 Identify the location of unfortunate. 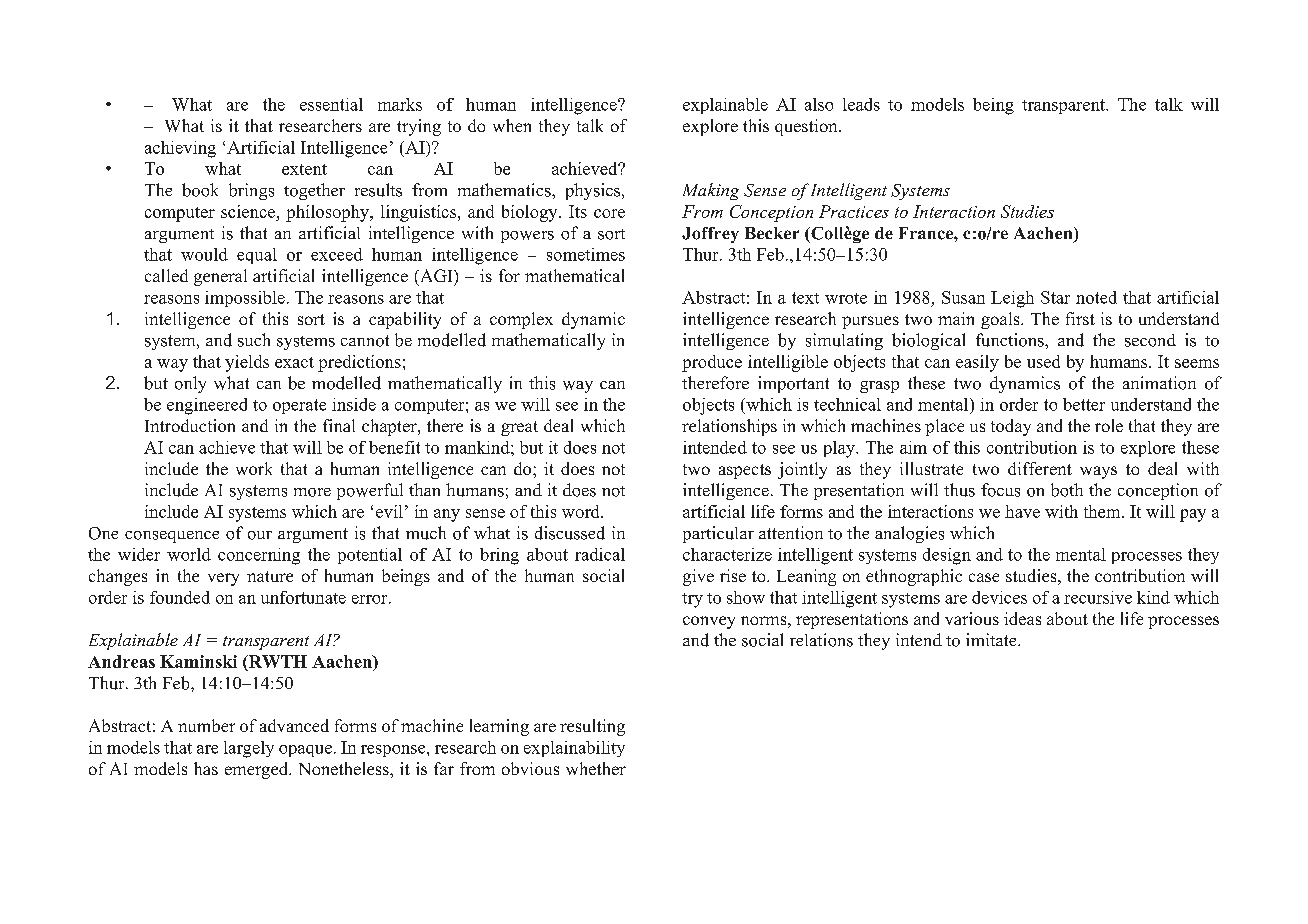
(303, 597).
